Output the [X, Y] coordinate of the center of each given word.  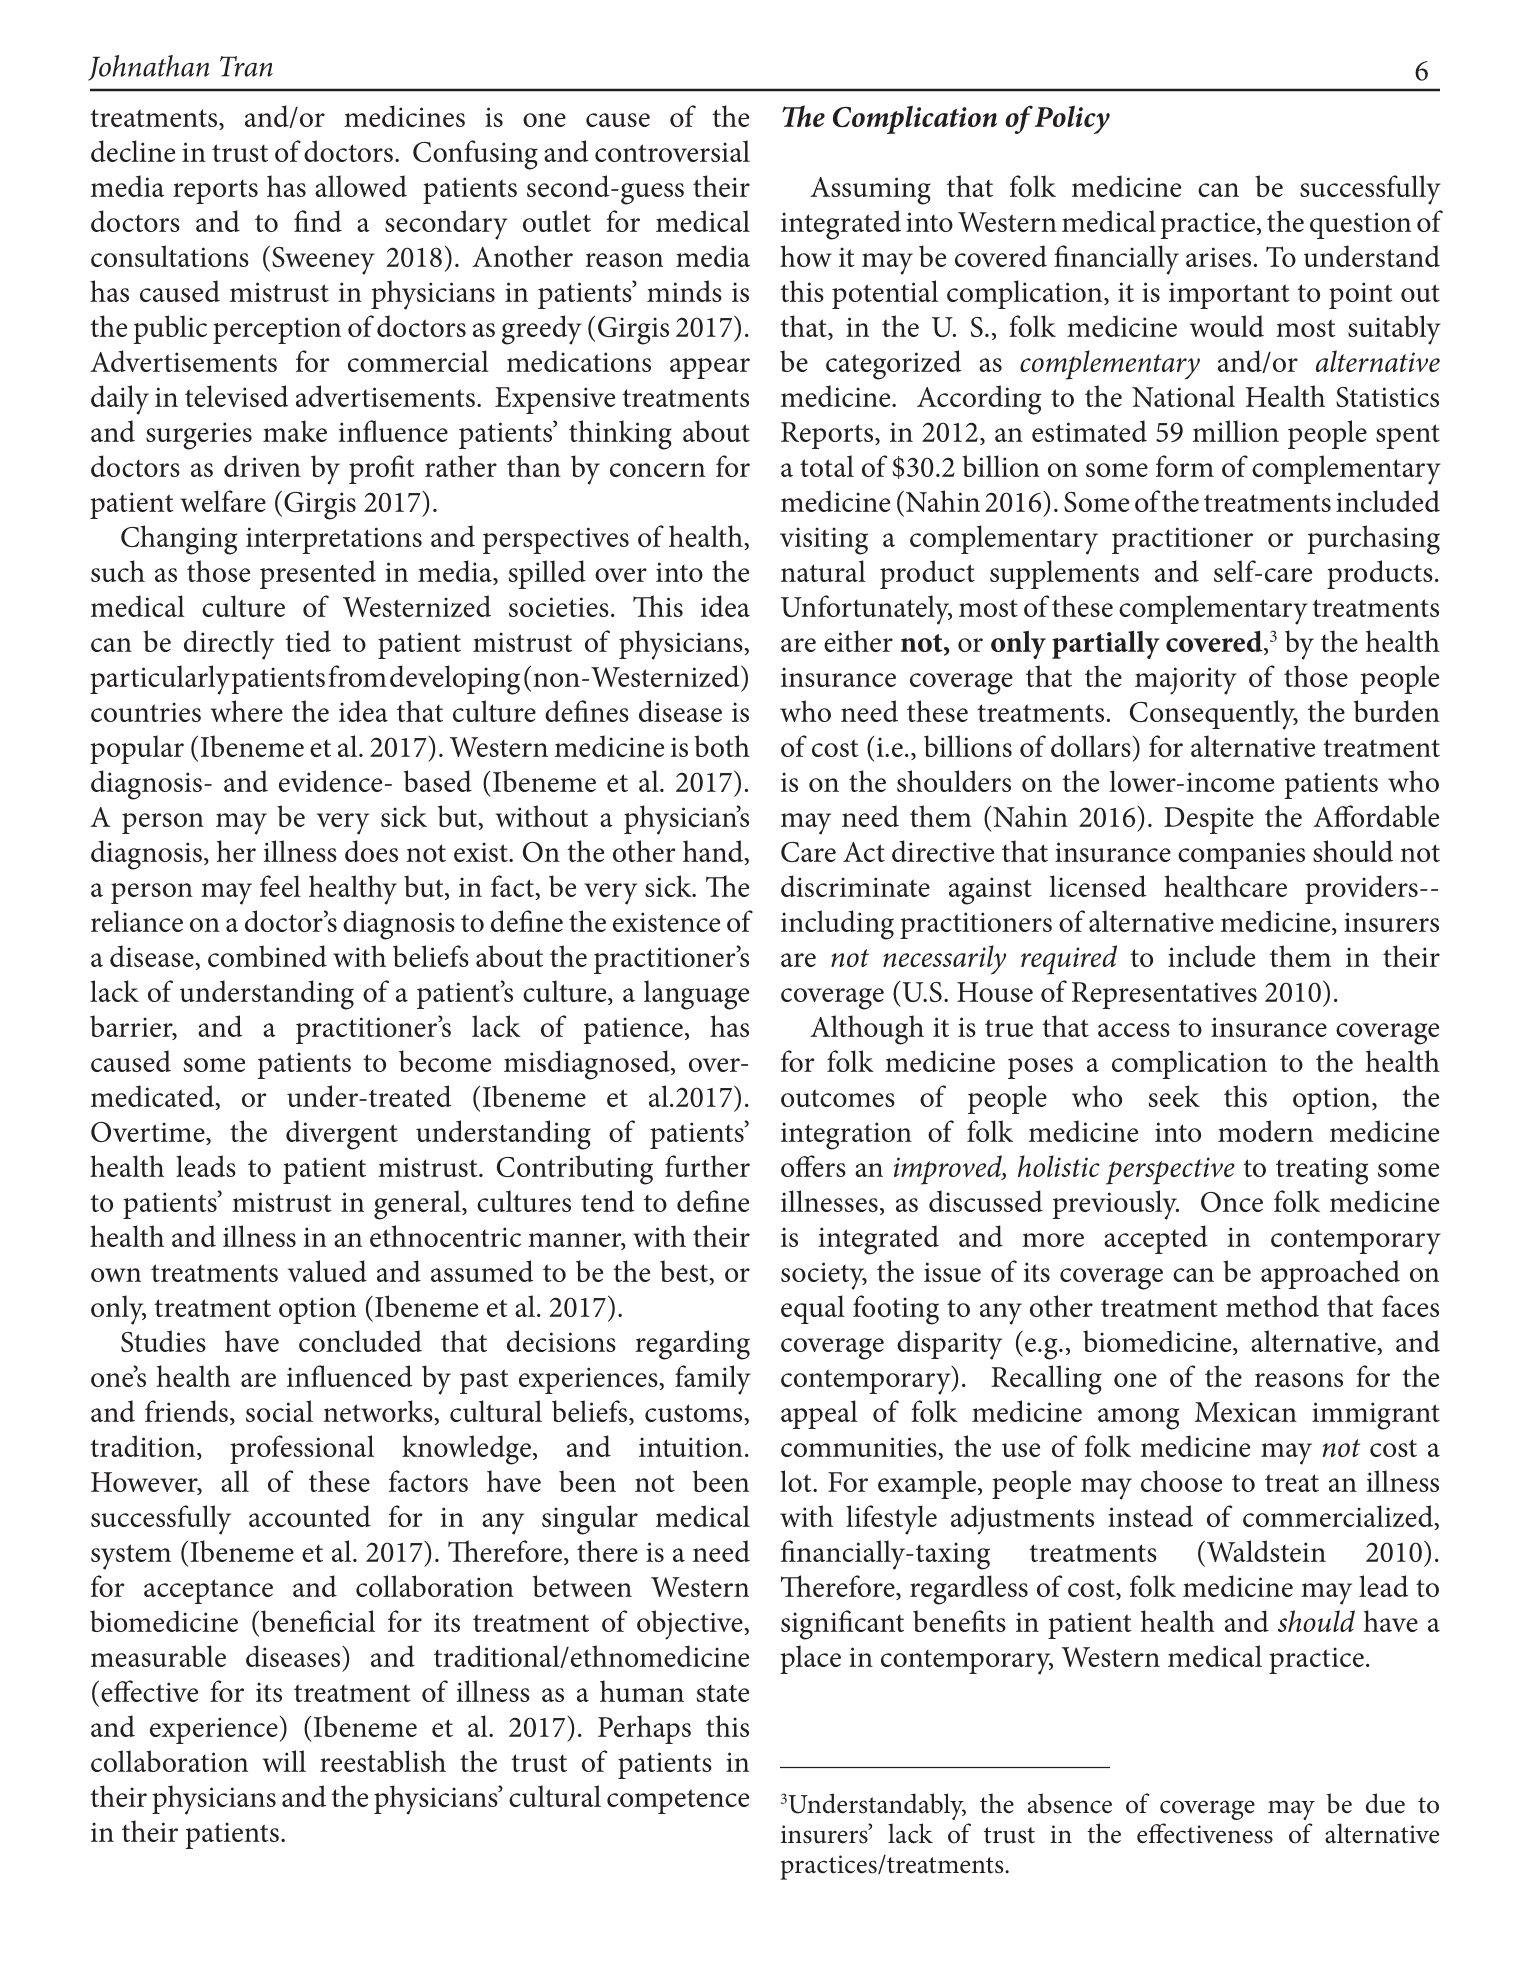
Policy [1072, 120]
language [696, 995]
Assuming [870, 191]
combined [267, 956]
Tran [246, 66]
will [284, 1761]
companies [1241, 855]
